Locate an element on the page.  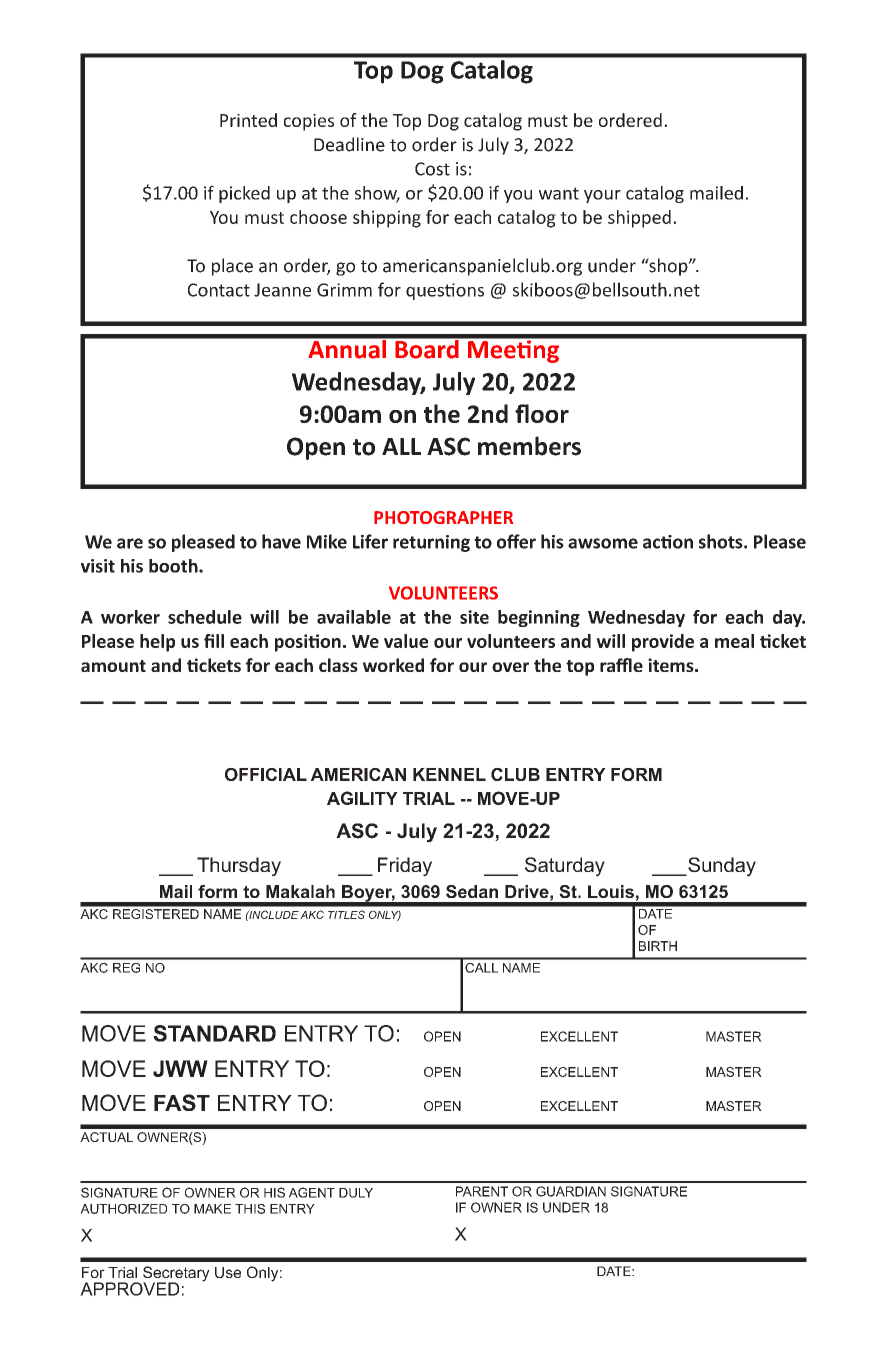
booth is located at coordinates (174, 566).
